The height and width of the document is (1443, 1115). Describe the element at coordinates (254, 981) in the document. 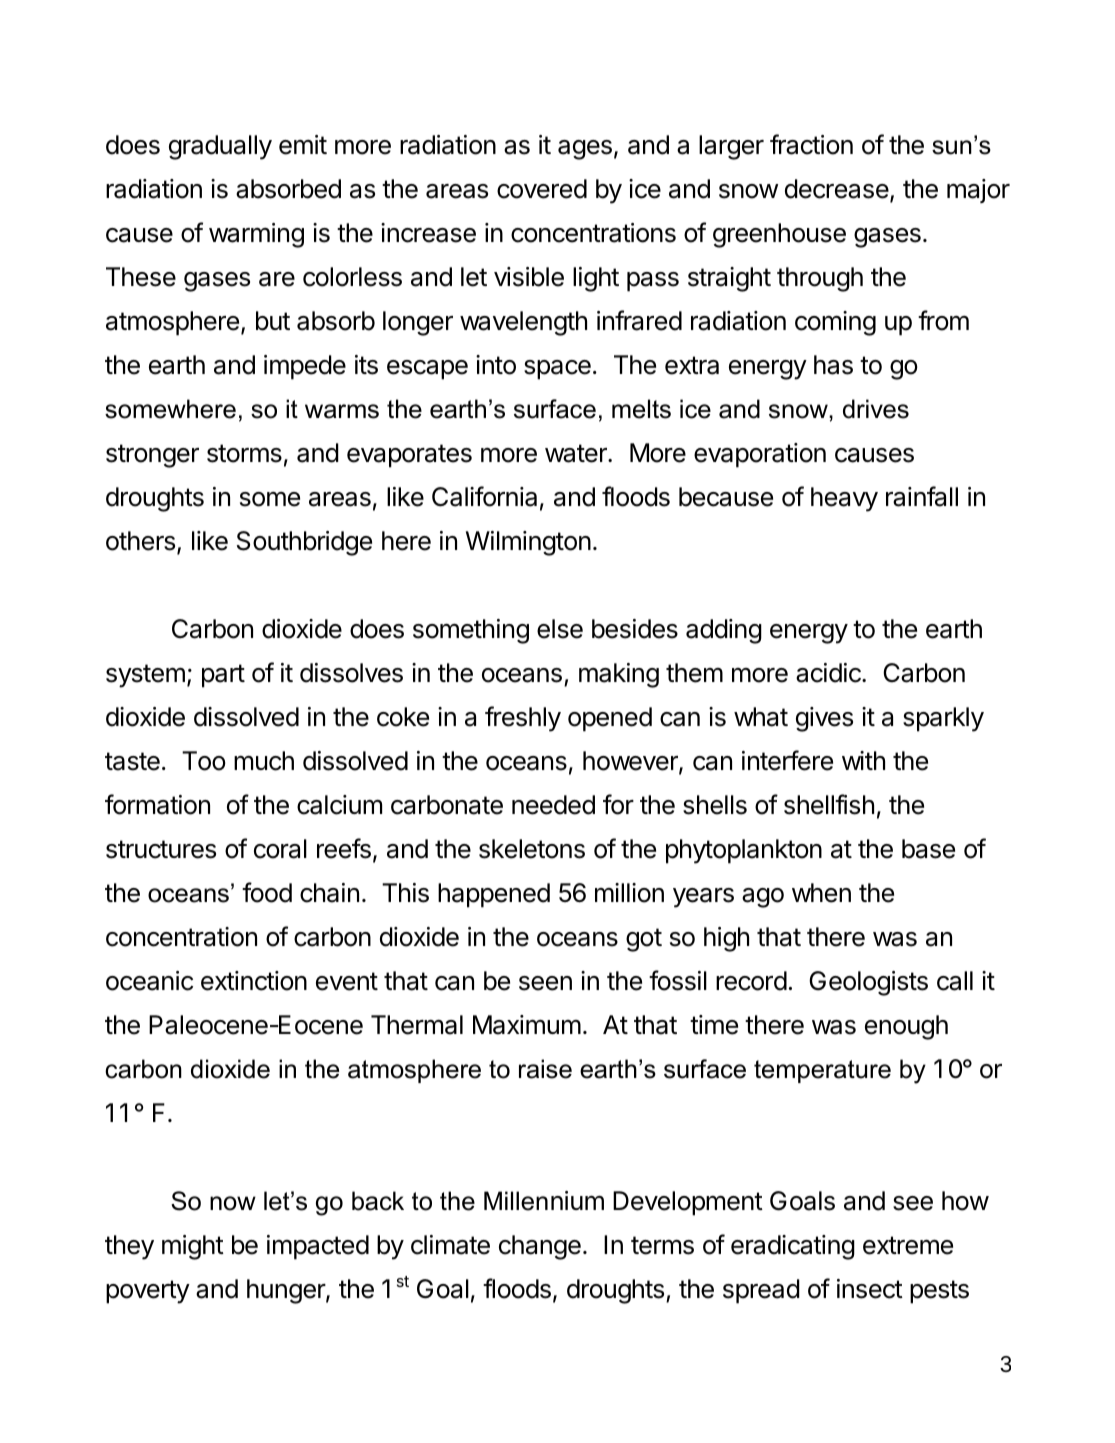

I see `extinction` at that location.
